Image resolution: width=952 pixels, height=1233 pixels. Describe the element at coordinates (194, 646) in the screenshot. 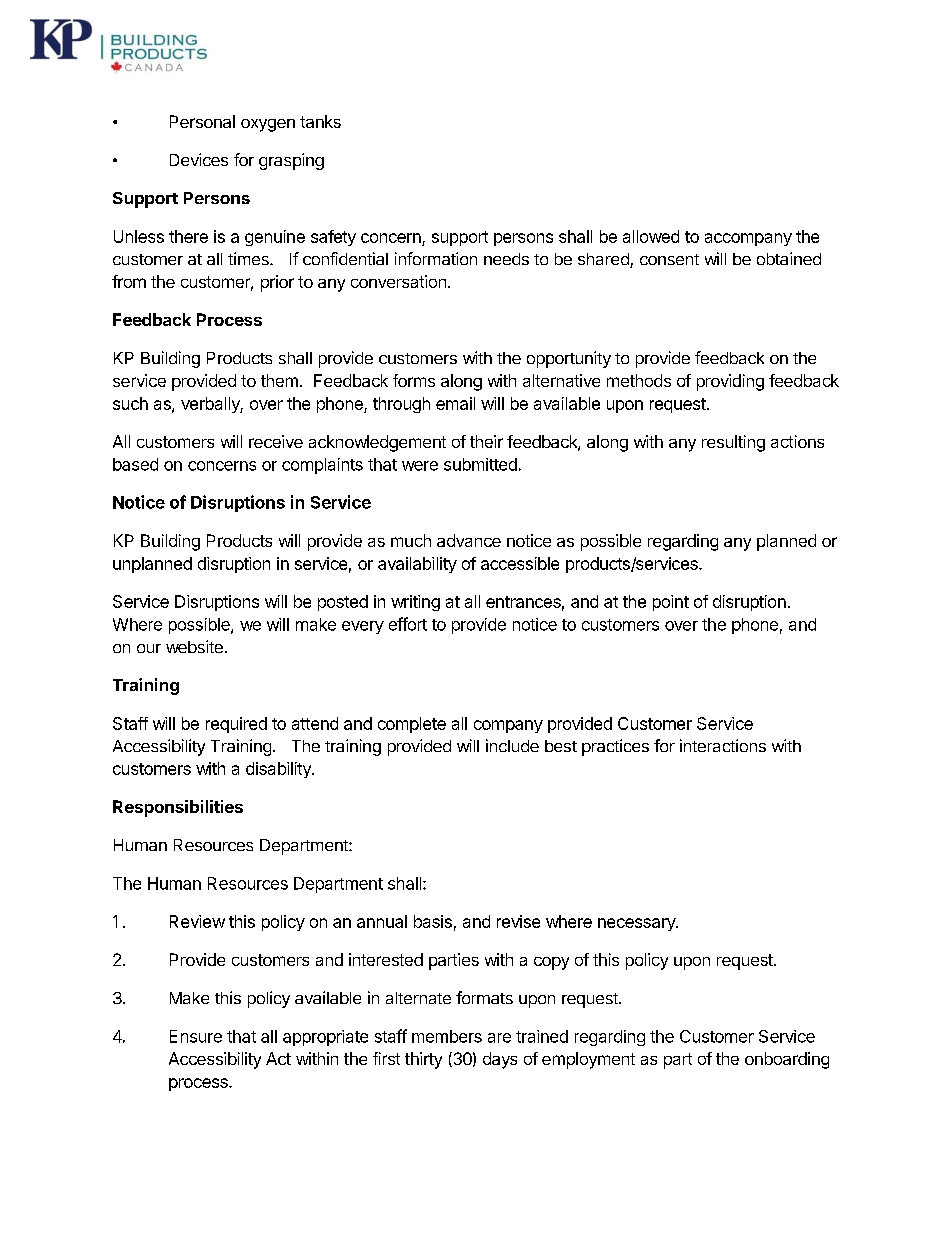

I see `website` at that location.
